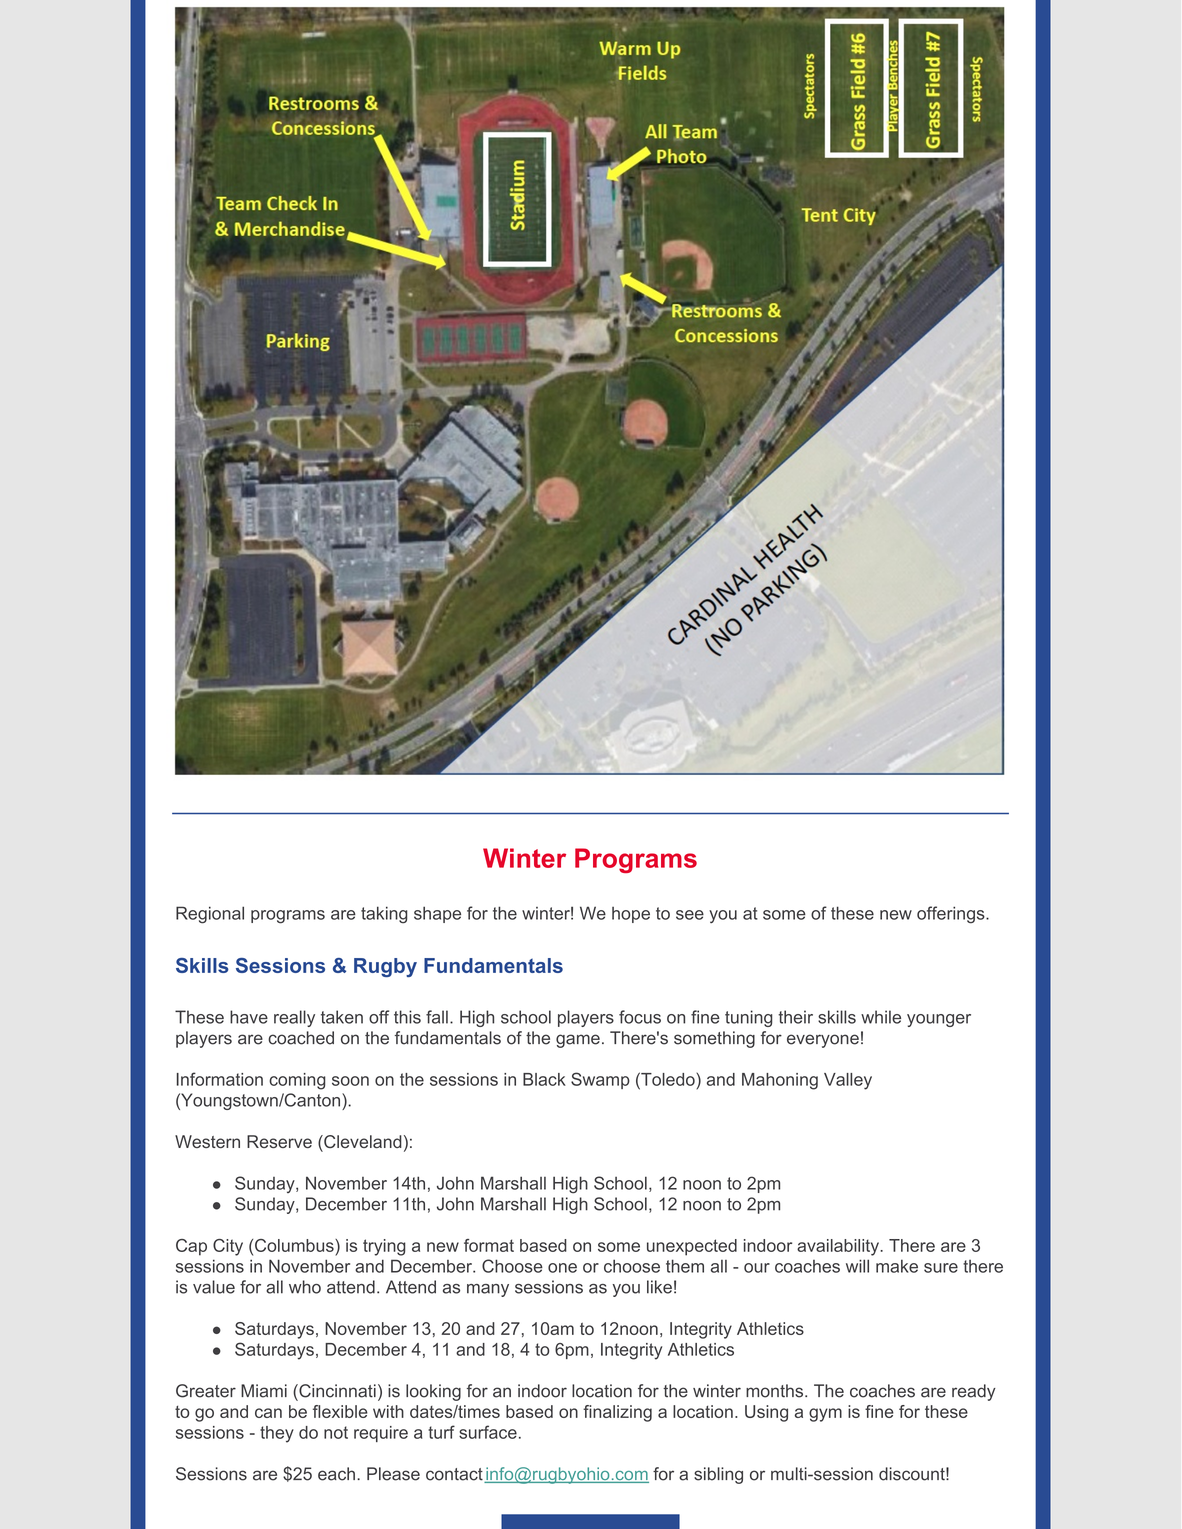  What do you see at coordinates (631, 915) in the image?
I see `hope` at bounding box center [631, 915].
